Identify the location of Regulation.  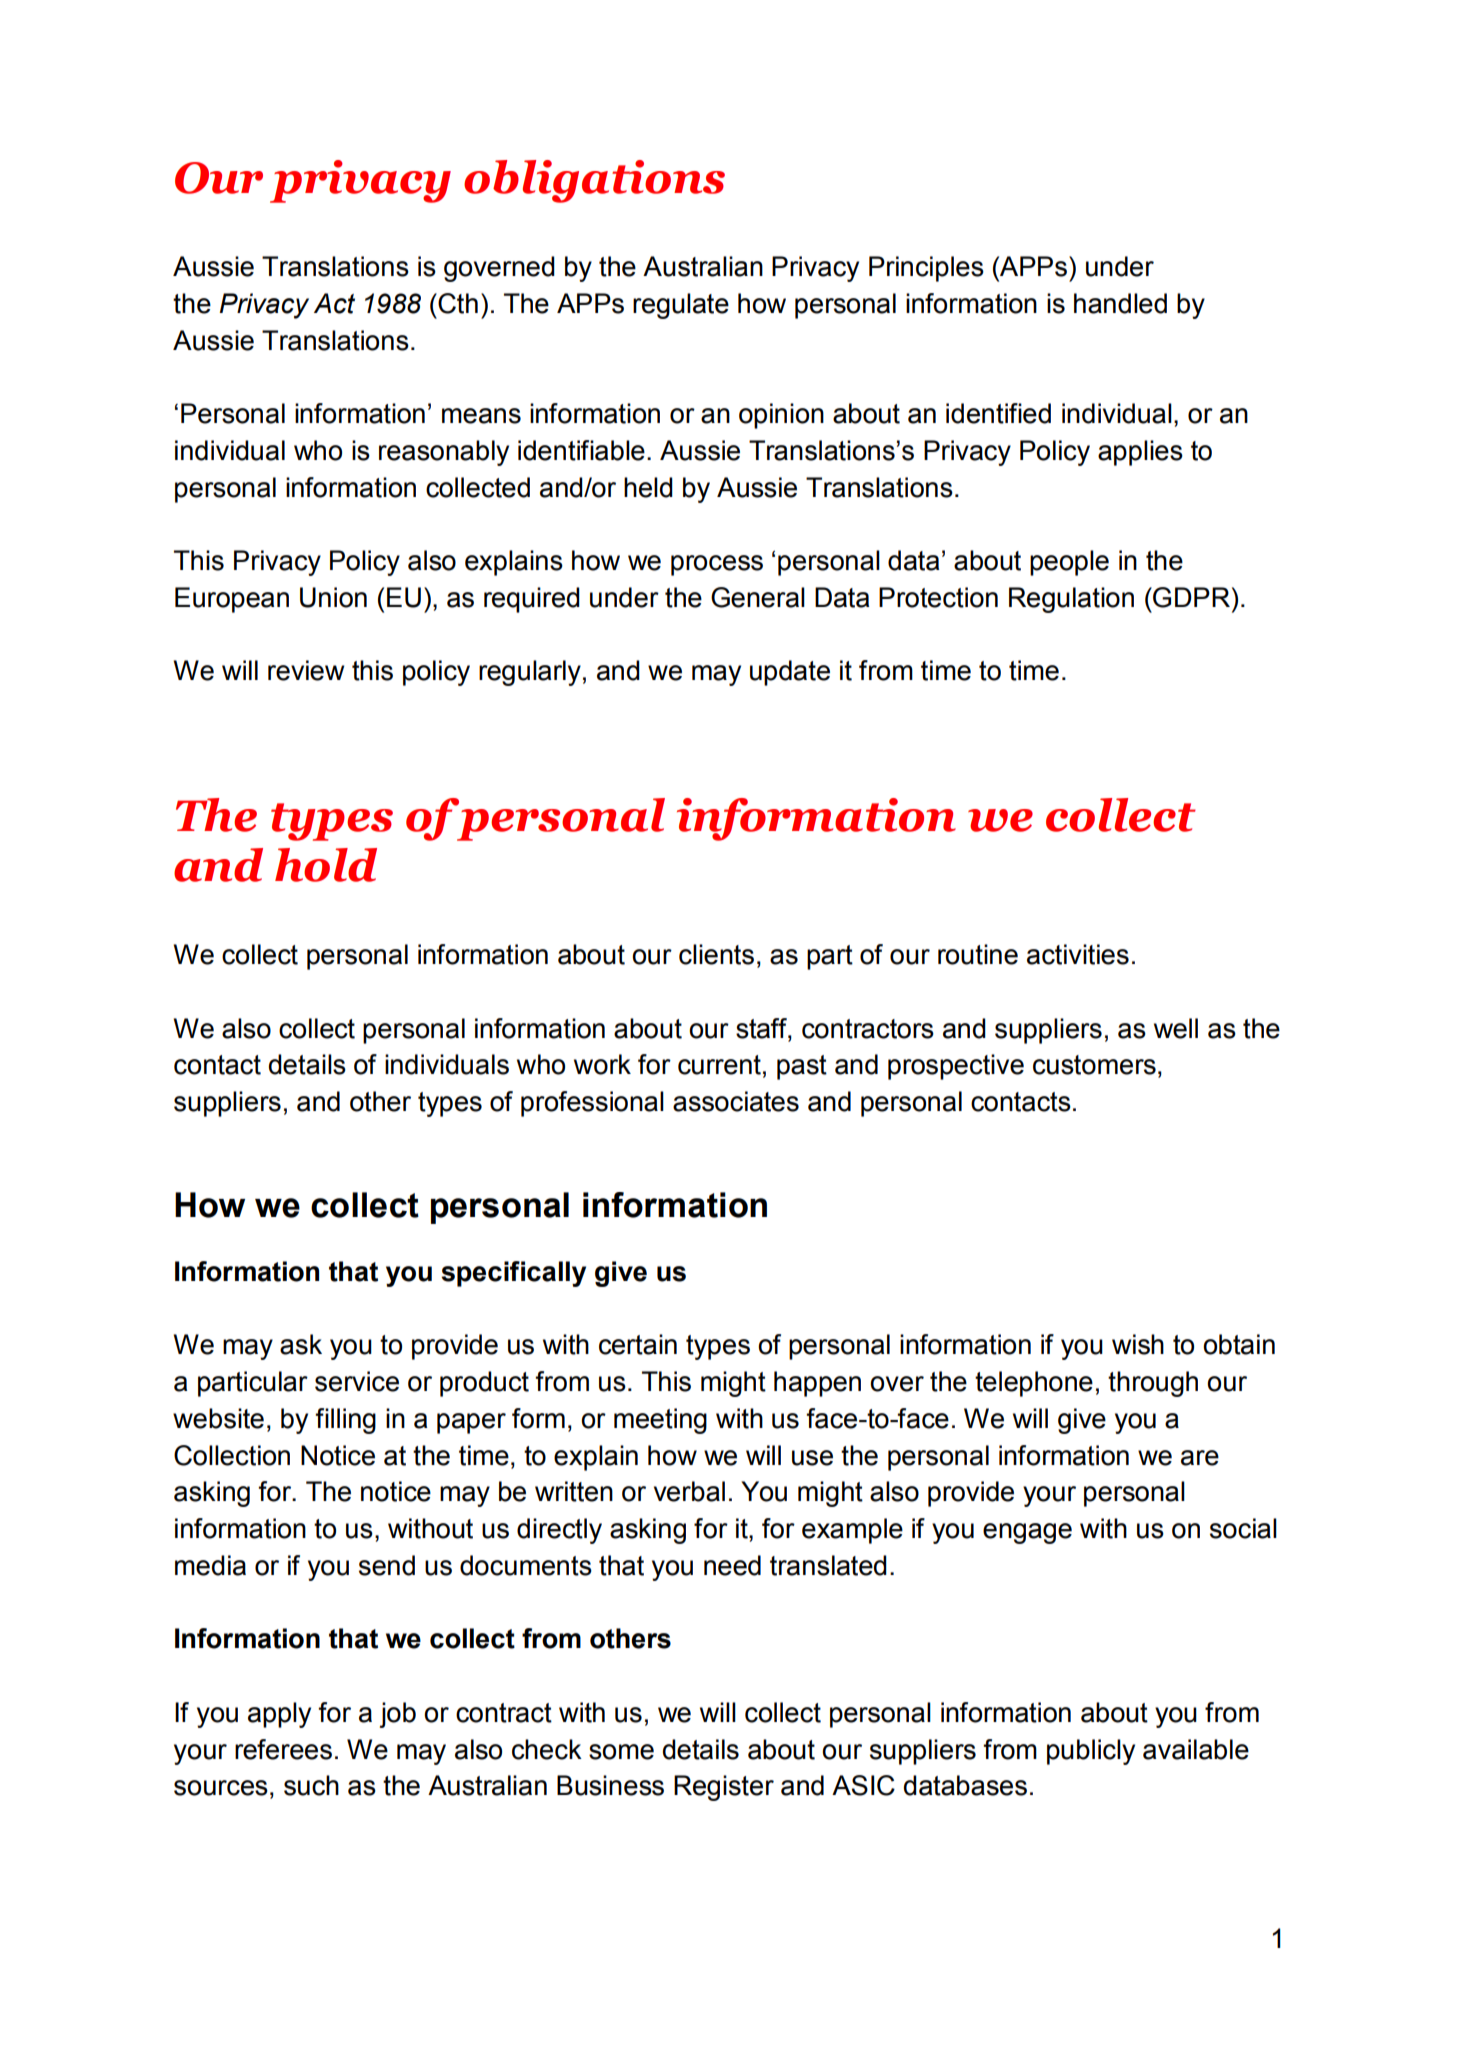
(1071, 600).
